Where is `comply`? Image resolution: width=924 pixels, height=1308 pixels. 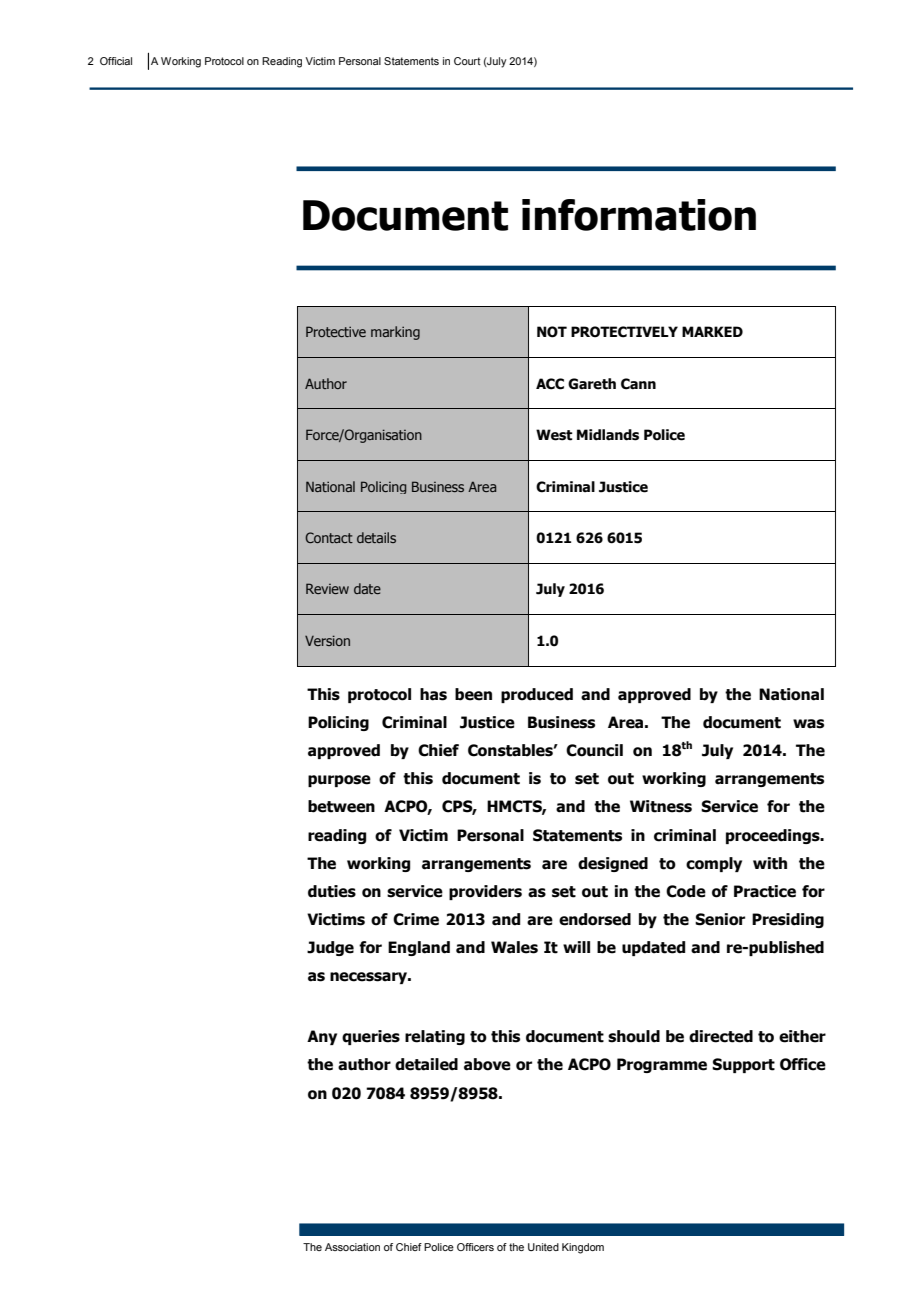
comply is located at coordinates (714, 864).
